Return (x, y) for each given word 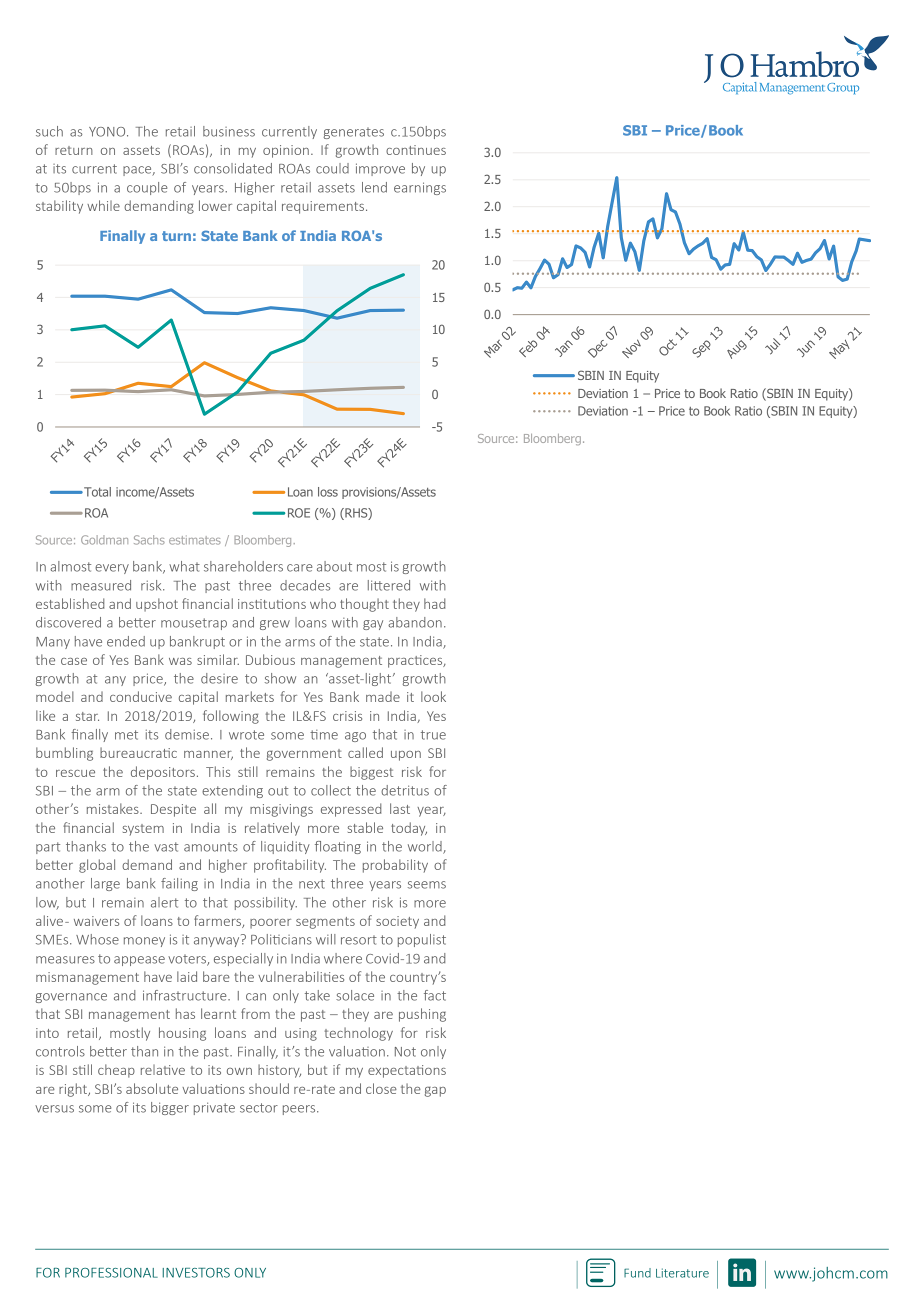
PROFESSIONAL (111, 1273)
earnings (420, 188)
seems (427, 885)
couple (147, 188)
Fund (637, 1273)
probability (395, 866)
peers (300, 1110)
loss (328, 492)
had (434, 603)
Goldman (104, 540)
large (105, 884)
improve (380, 169)
